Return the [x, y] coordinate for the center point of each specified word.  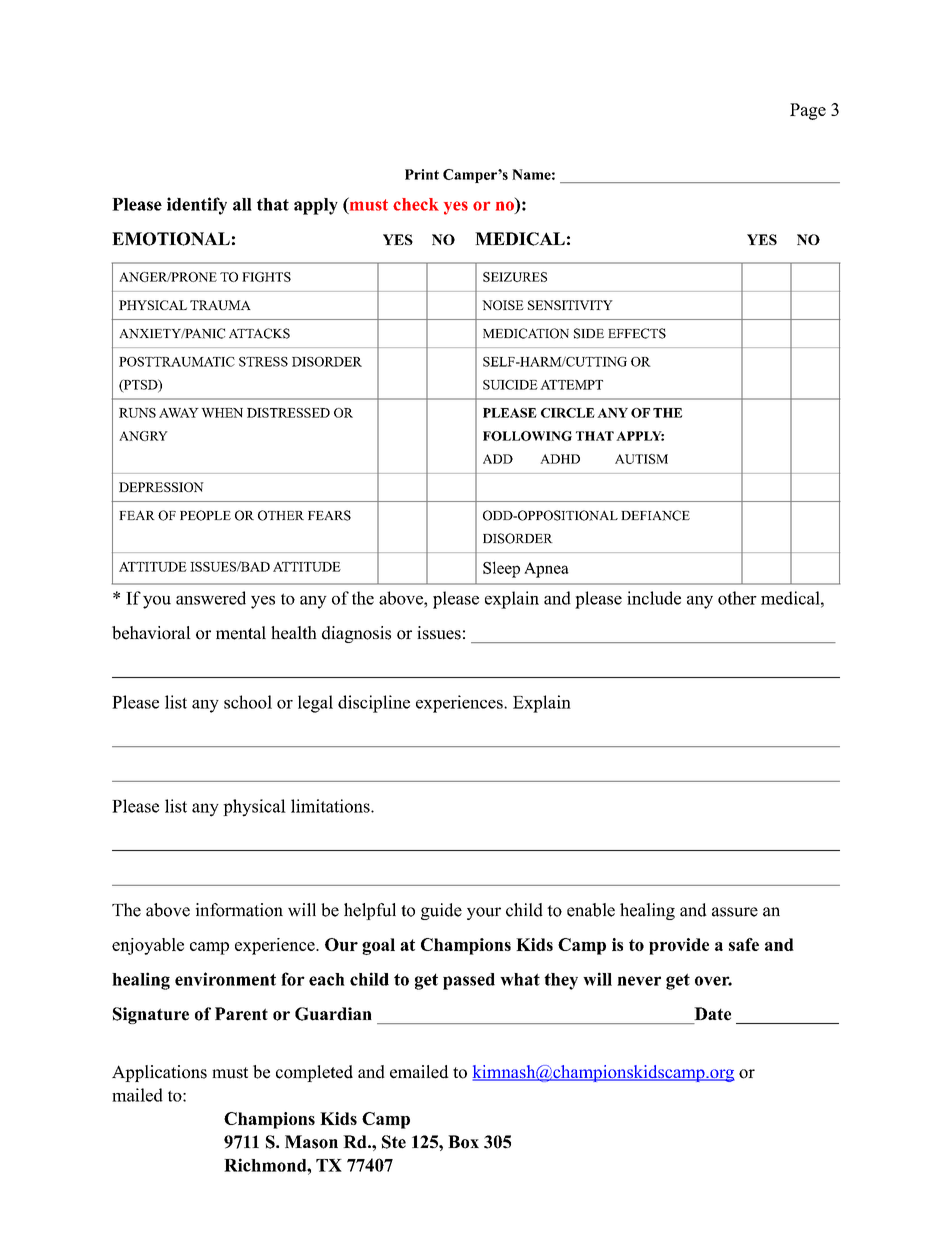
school [248, 702]
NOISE [503, 305]
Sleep [501, 569]
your [484, 913]
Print [422, 174]
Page [808, 111]
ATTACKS [259, 333]
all [242, 204]
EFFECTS [637, 333]
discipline [374, 704]
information [239, 910]
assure [735, 912]
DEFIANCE [655, 515]
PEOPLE [205, 515]
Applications [159, 1073]
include [654, 598]
